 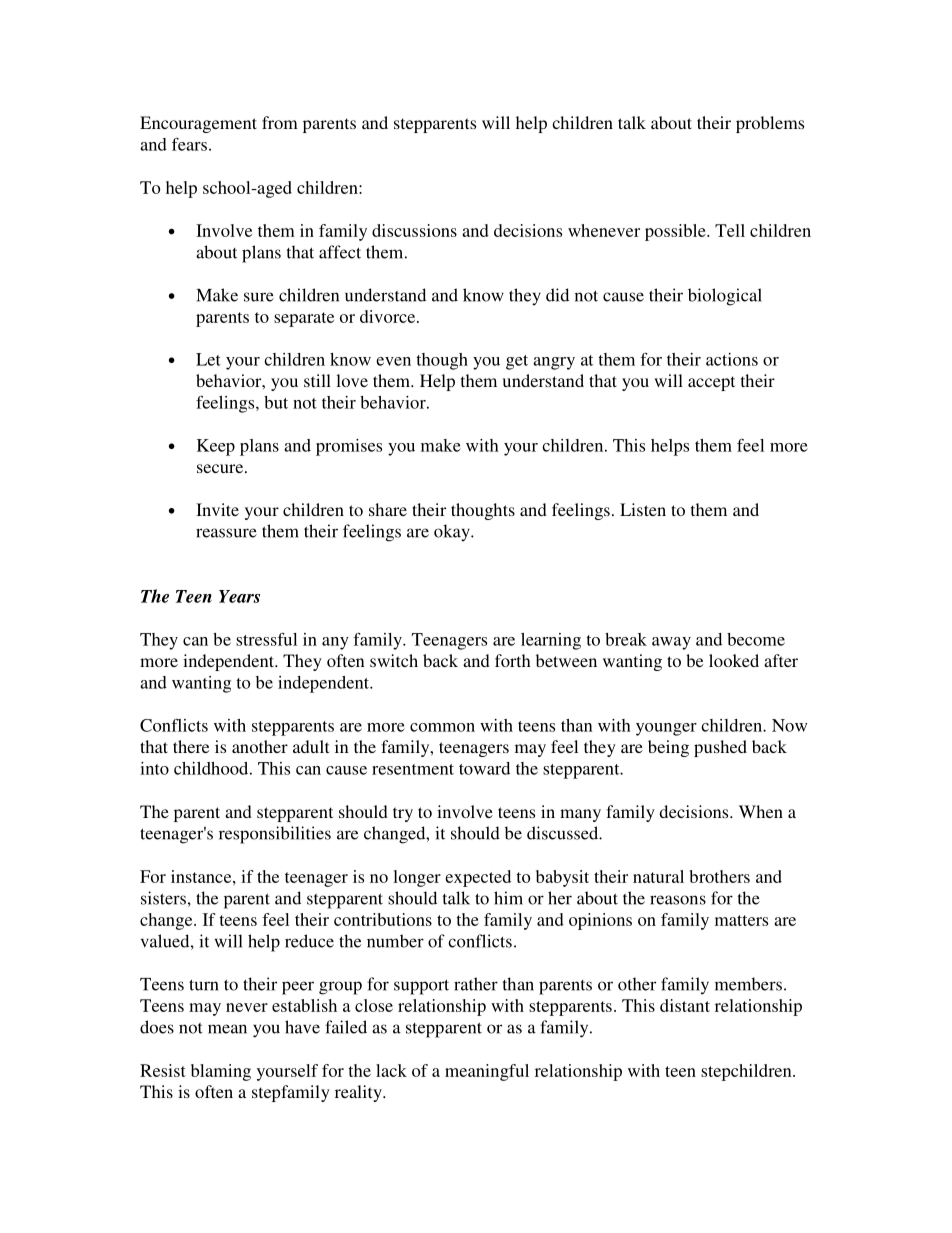 What do you see at coordinates (189, 144) in the document?
I see `fears` at bounding box center [189, 144].
